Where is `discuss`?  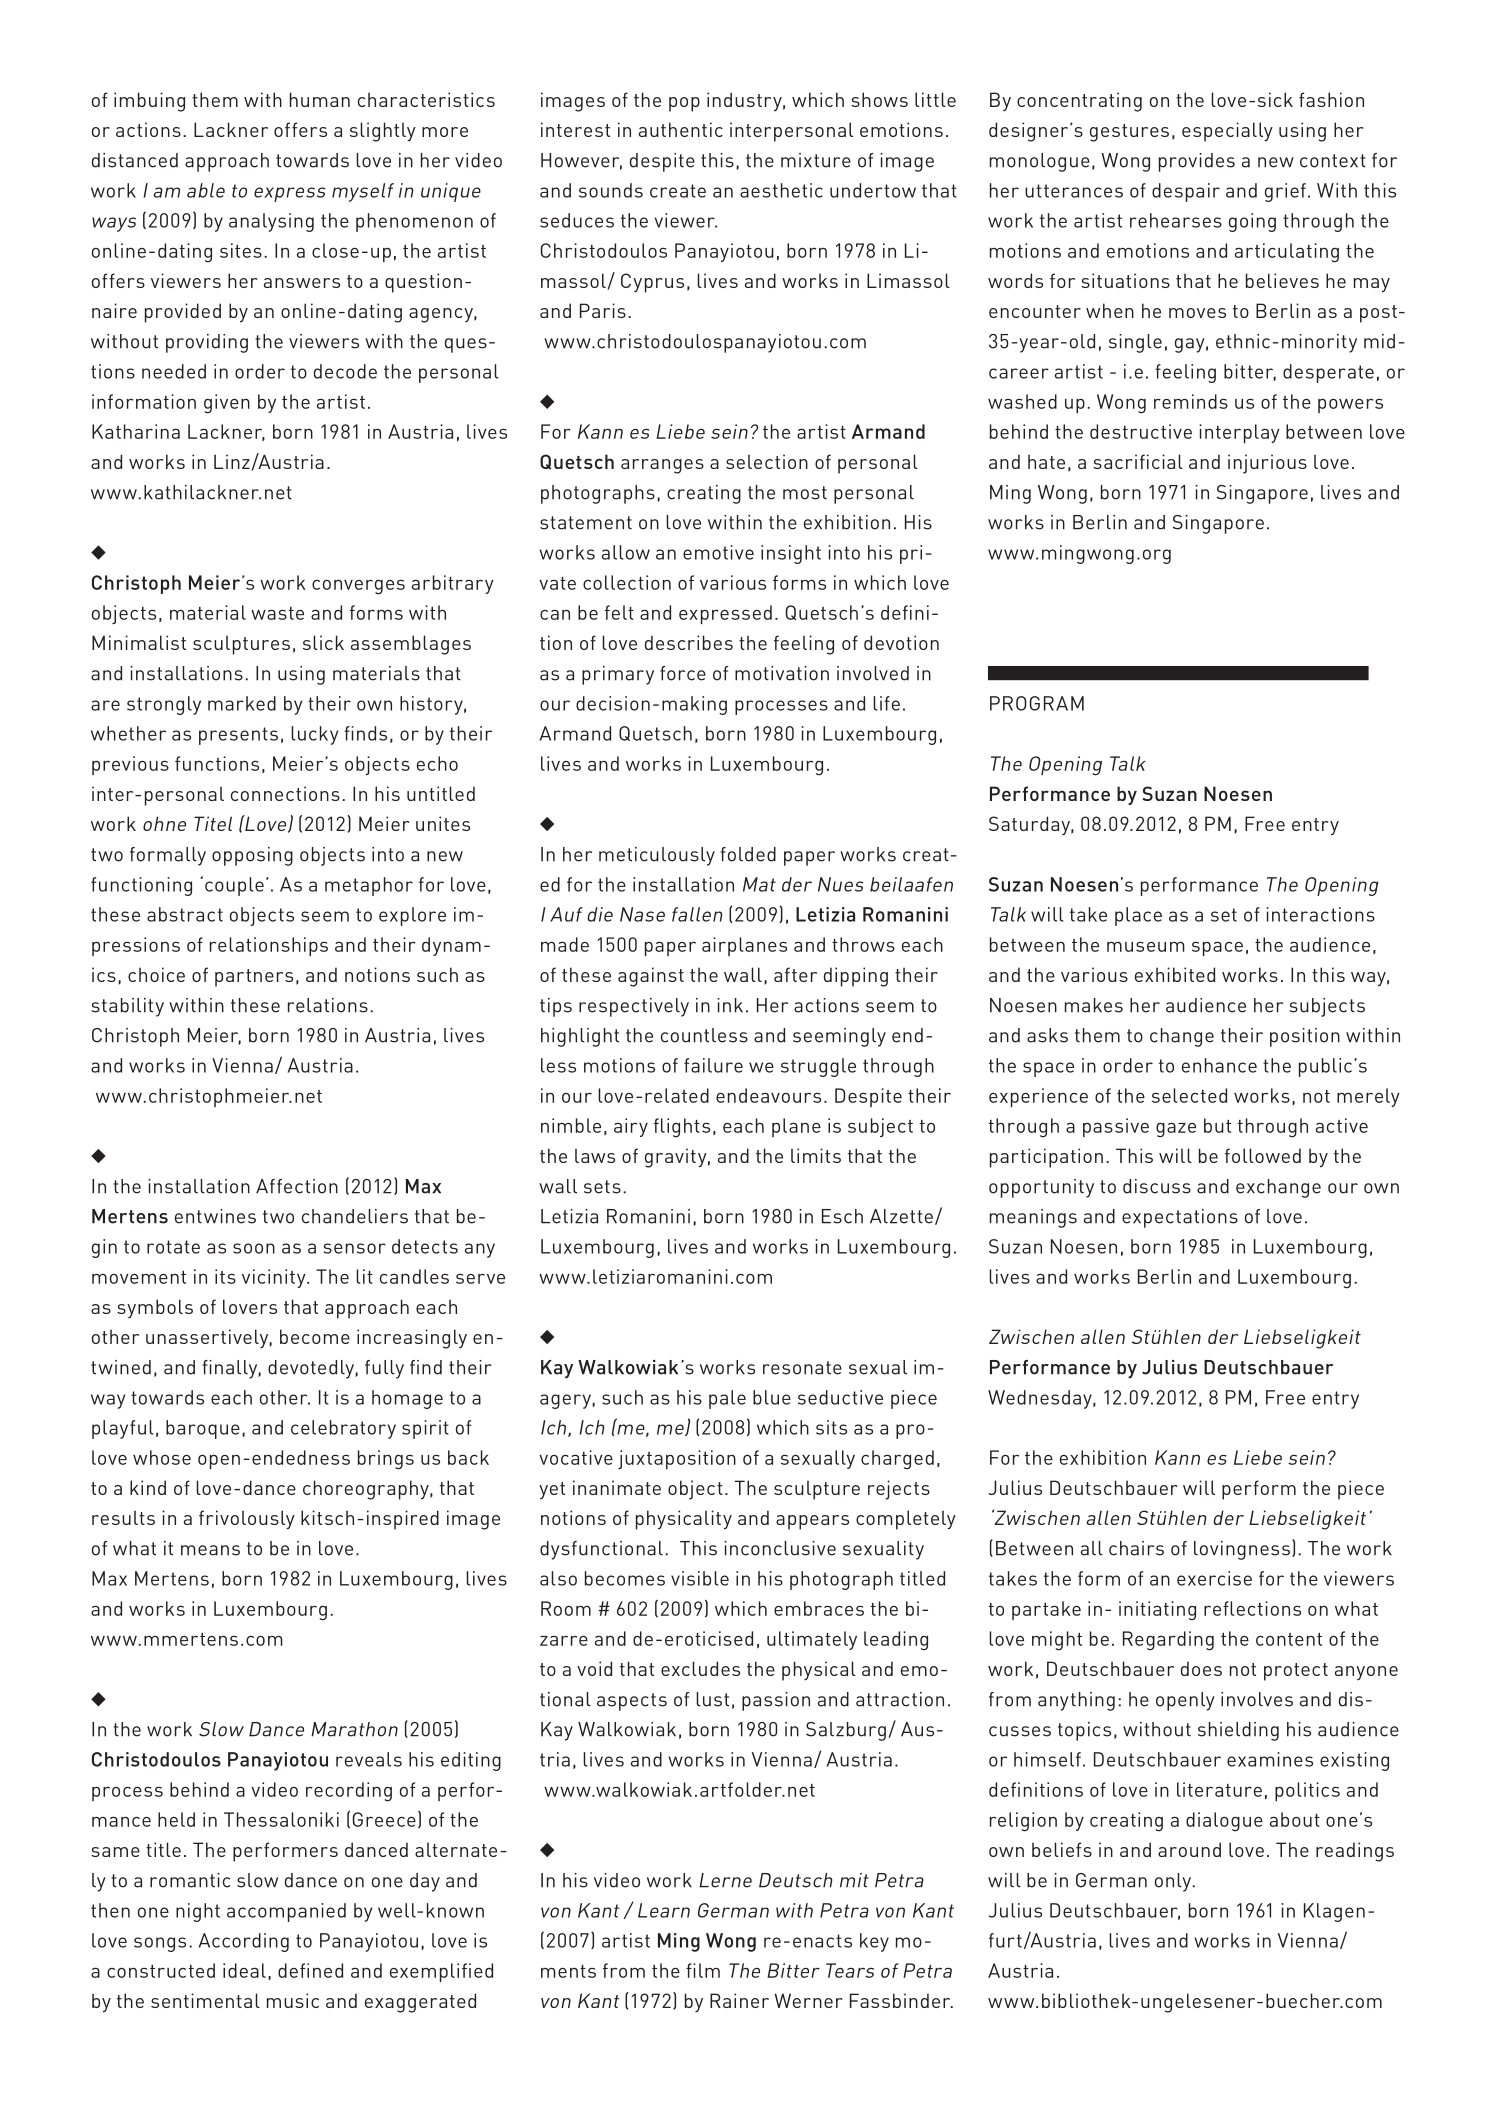 discuss is located at coordinates (1157, 1186).
